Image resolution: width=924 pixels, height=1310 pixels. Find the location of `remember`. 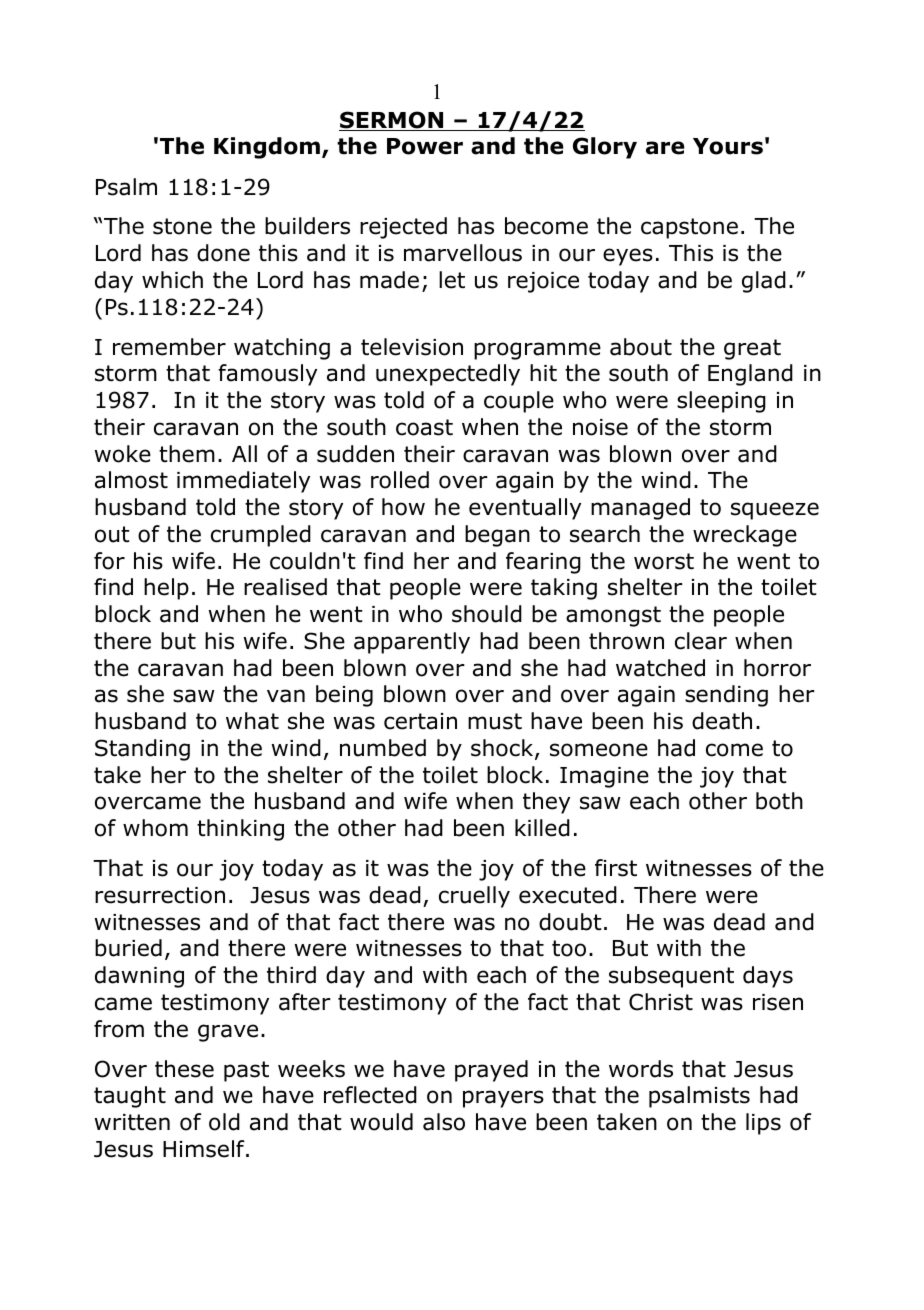

remember is located at coordinates (169, 347).
